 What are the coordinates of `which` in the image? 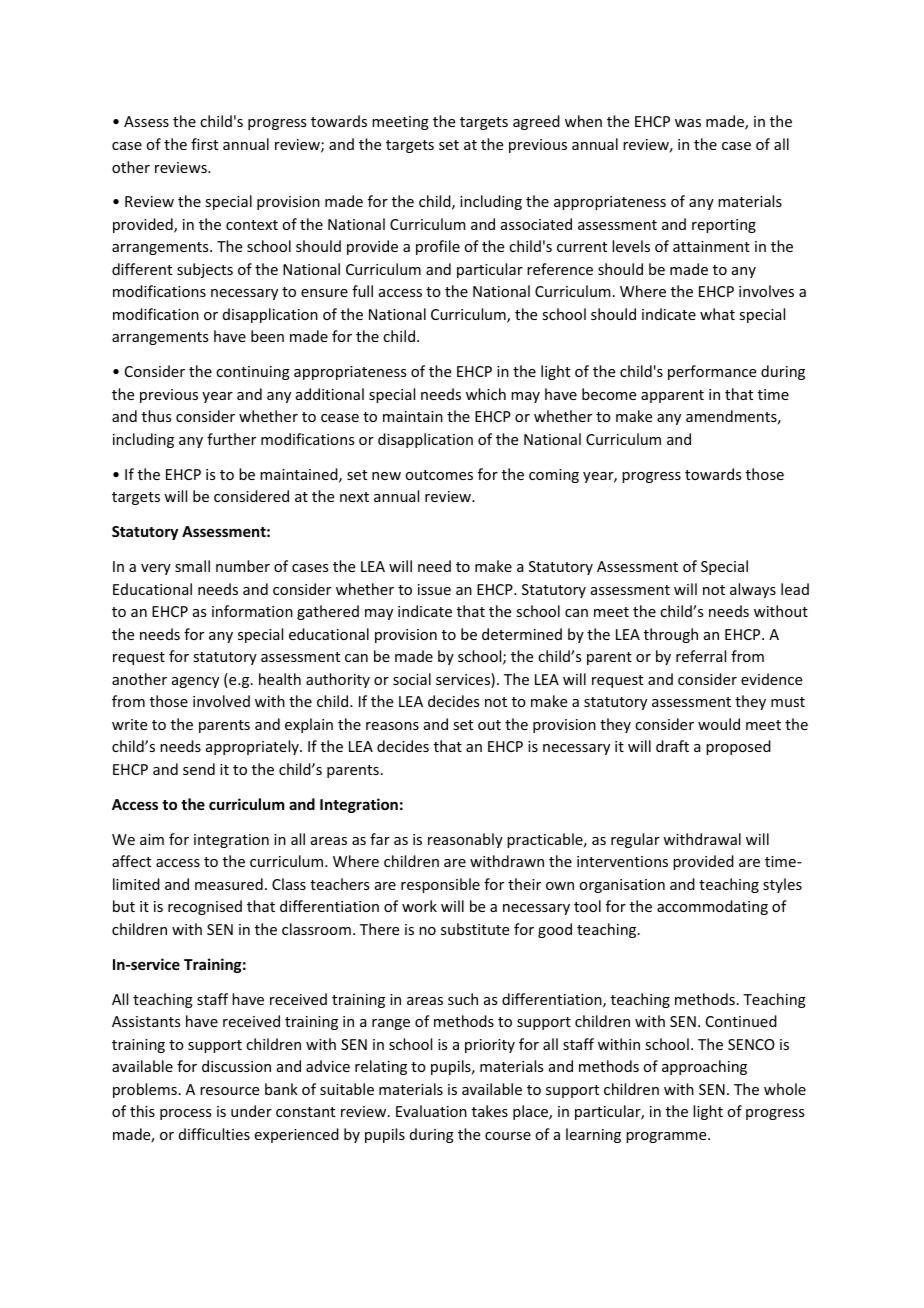 It's located at (486, 394).
